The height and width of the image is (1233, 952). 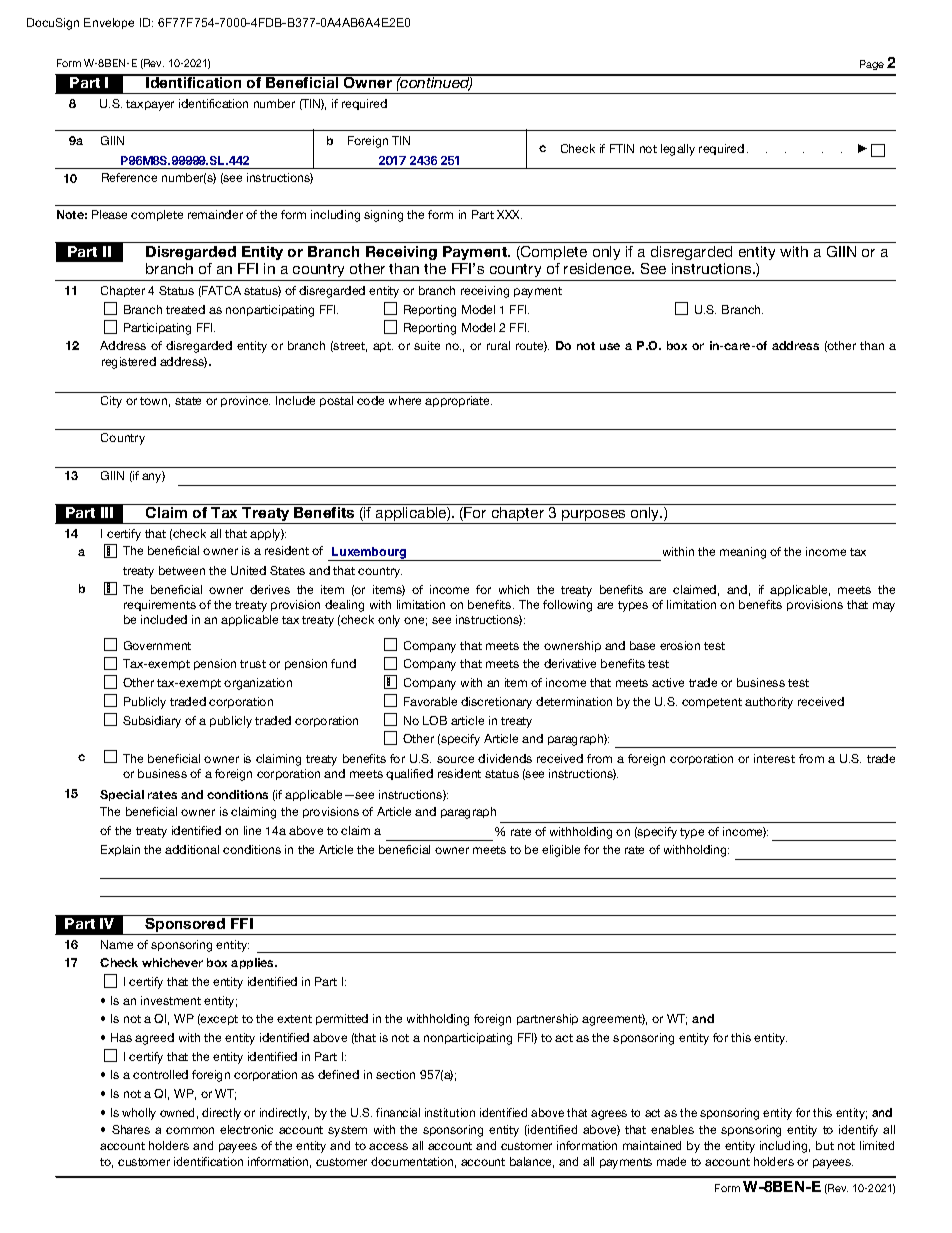 I want to click on discretionary, so click(x=496, y=703).
